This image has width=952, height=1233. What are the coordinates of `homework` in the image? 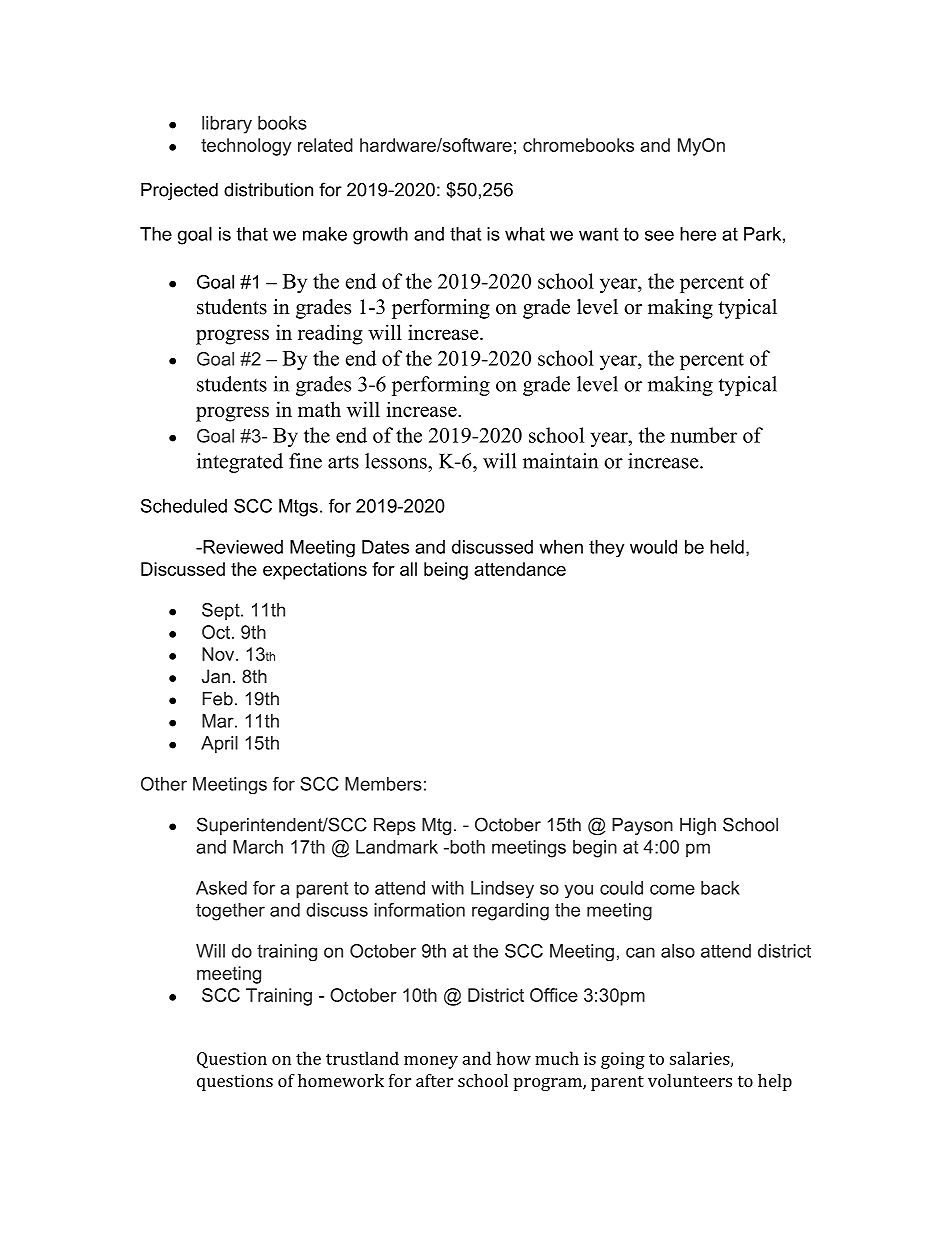 It's located at (341, 1080).
